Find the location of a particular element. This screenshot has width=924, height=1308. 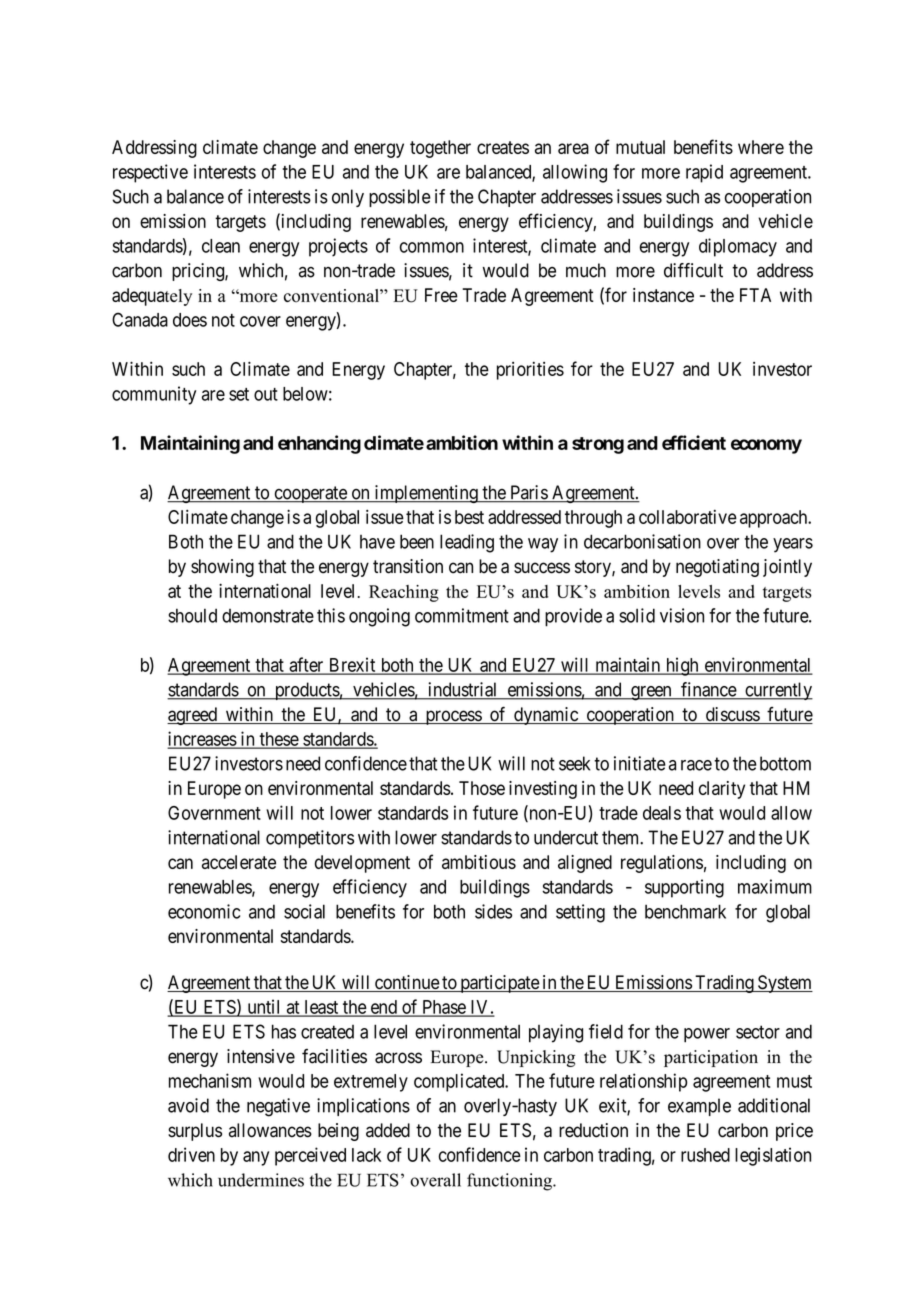

clarity is located at coordinates (722, 790).
